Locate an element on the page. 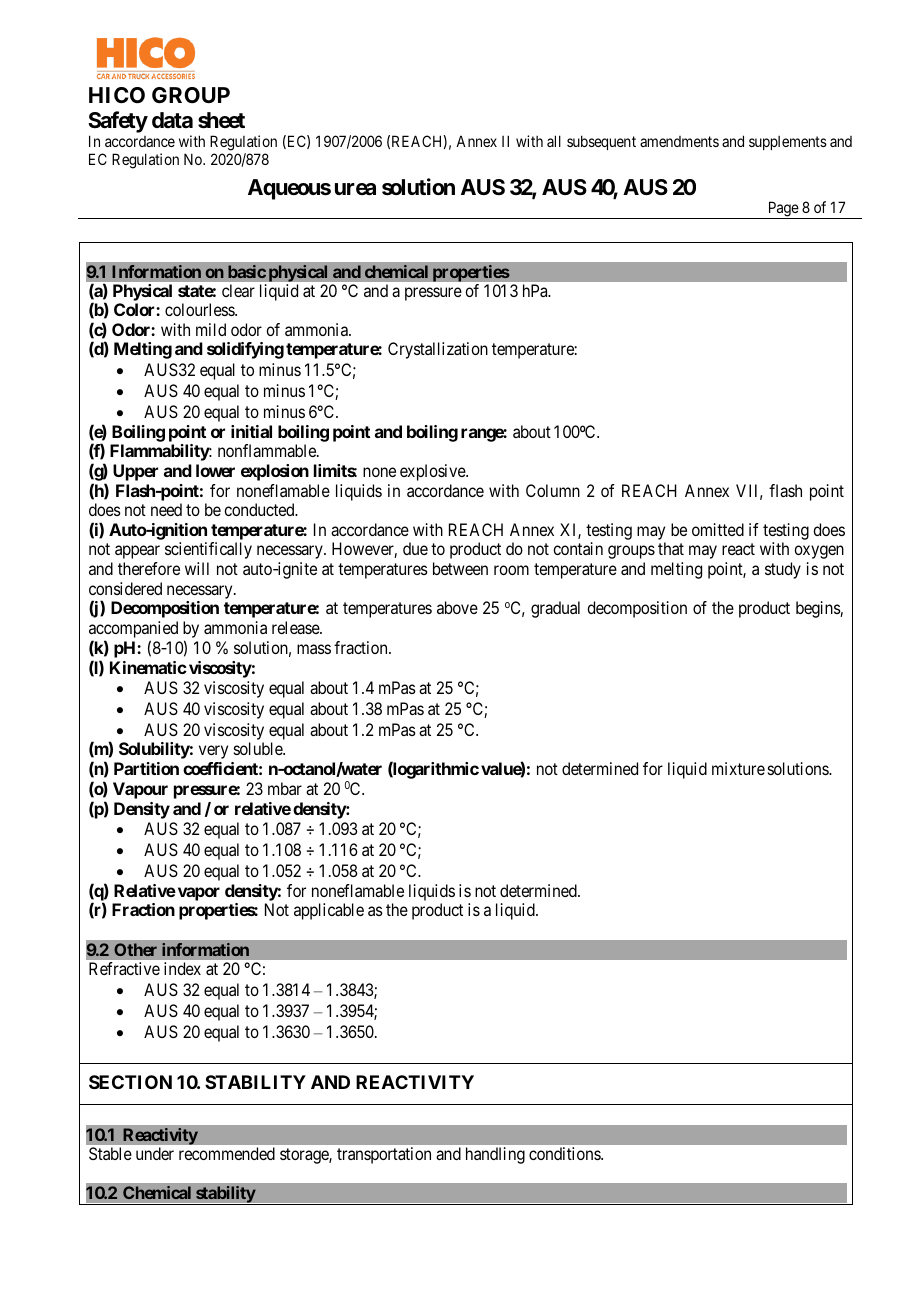  supplements is located at coordinates (788, 143).
